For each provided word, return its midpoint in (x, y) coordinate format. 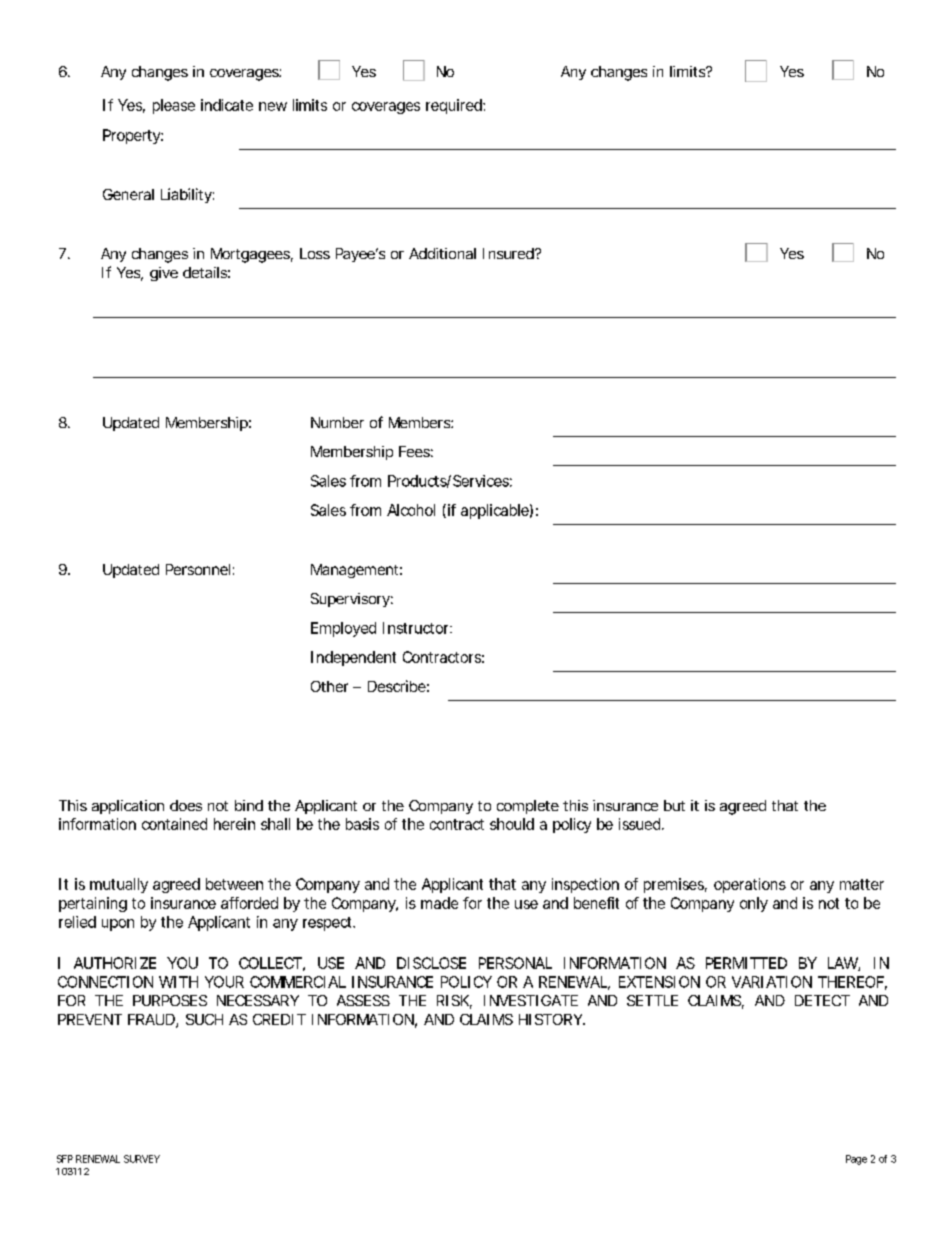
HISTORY (552, 1019)
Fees (416, 451)
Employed (343, 629)
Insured (510, 253)
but (674, 805)
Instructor (417, 628)
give (164, 274)
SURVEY (142, 1159)
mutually (119, 885)
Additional (442, 253)
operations (750, 885)
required (455, 106)
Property (133, 136)
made (439, 903)
